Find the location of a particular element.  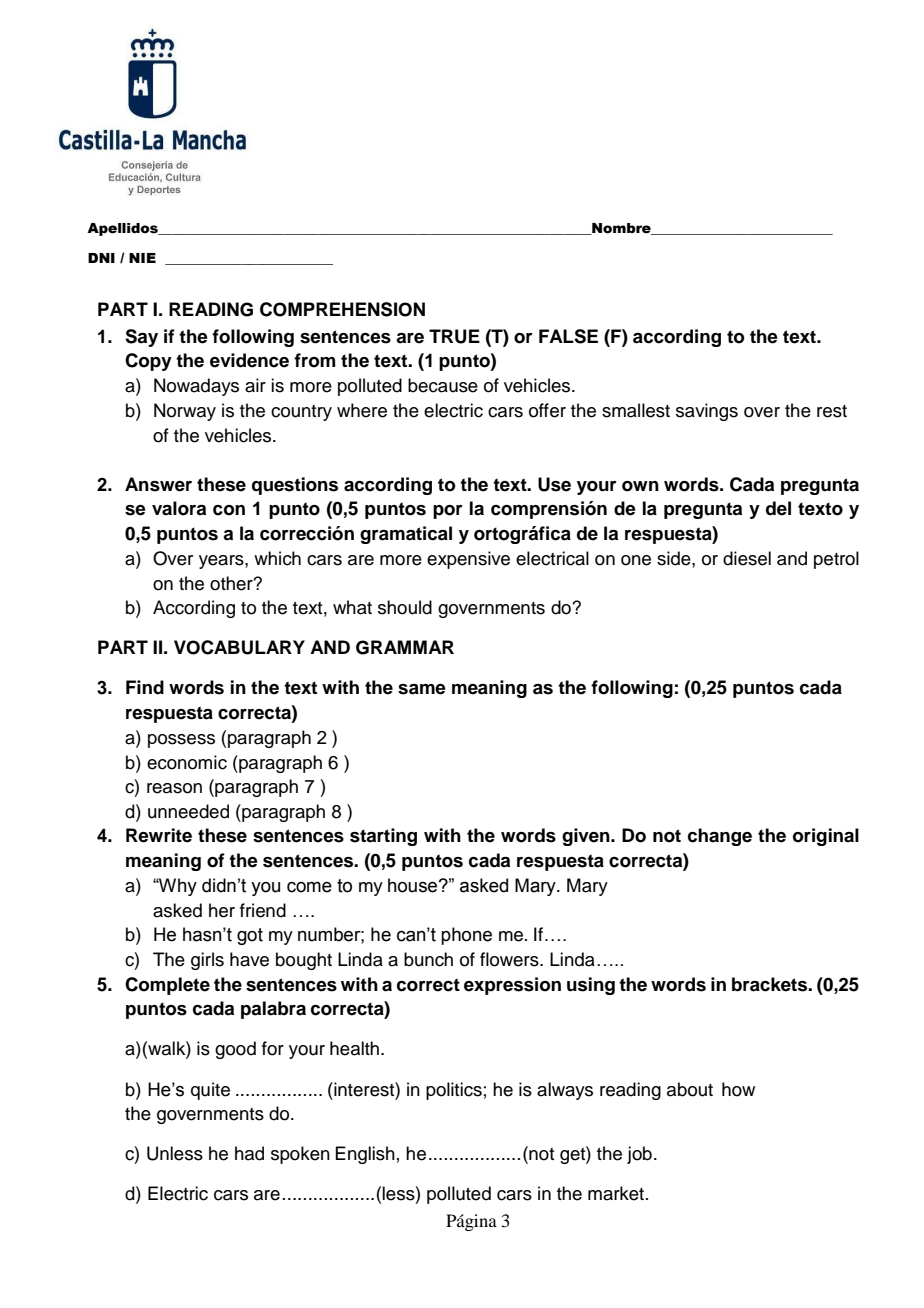

politics is located at coordinates (454, 1091).
